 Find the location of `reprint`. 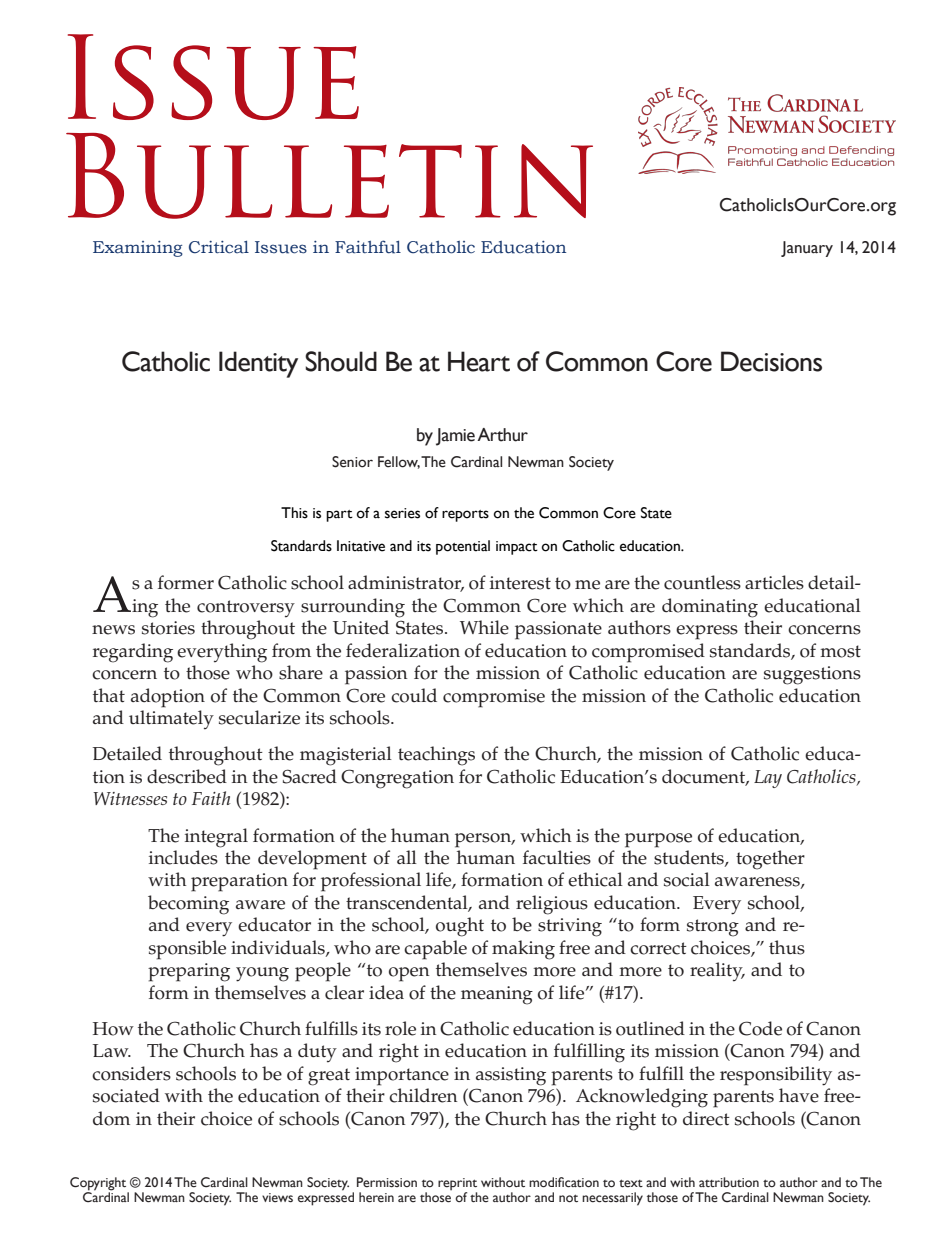

reprint is located at coordinates (457, 1184).
